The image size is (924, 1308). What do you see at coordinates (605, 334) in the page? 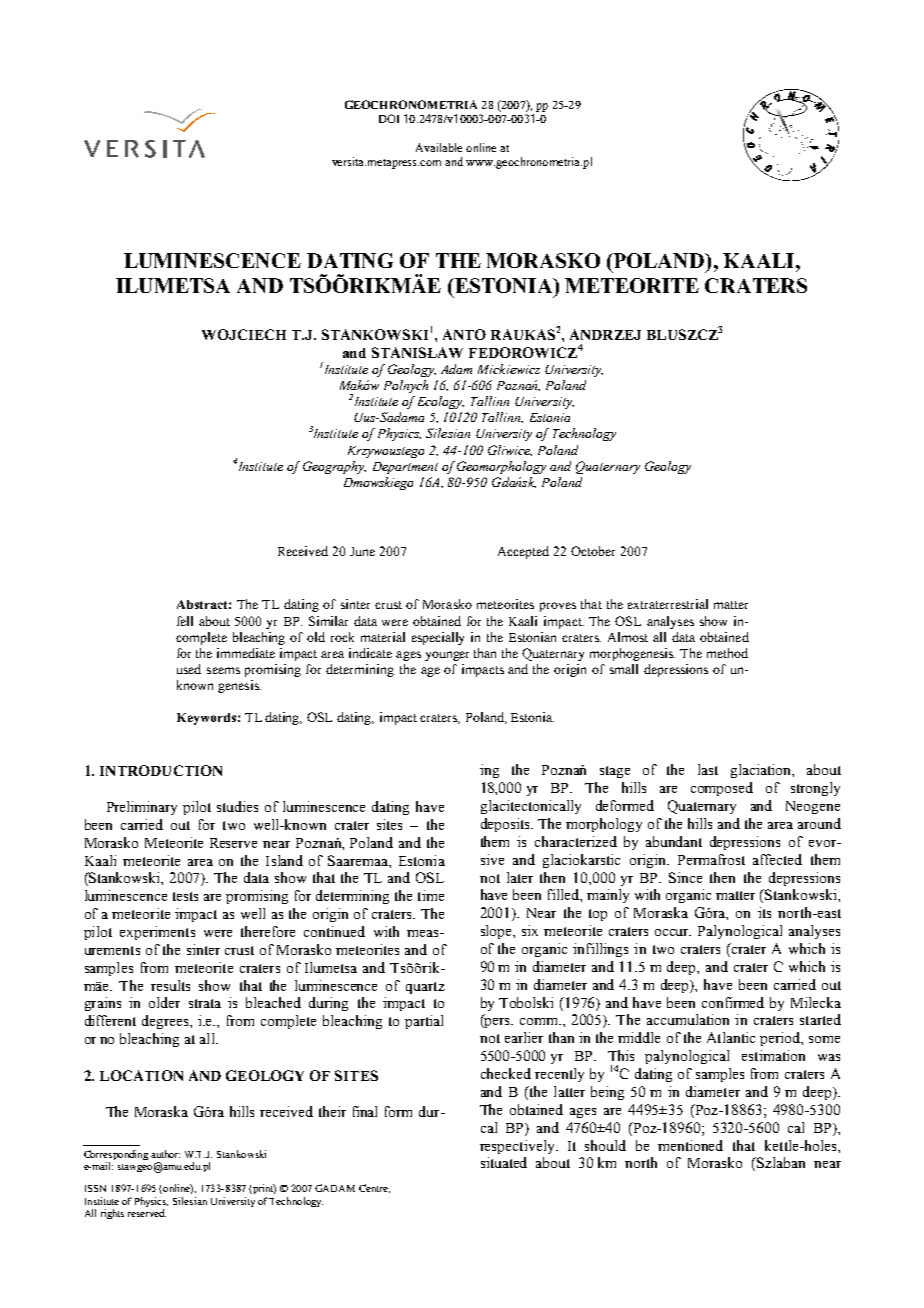
I see `ANDRZEJ` at bounding box center [605, 334].
